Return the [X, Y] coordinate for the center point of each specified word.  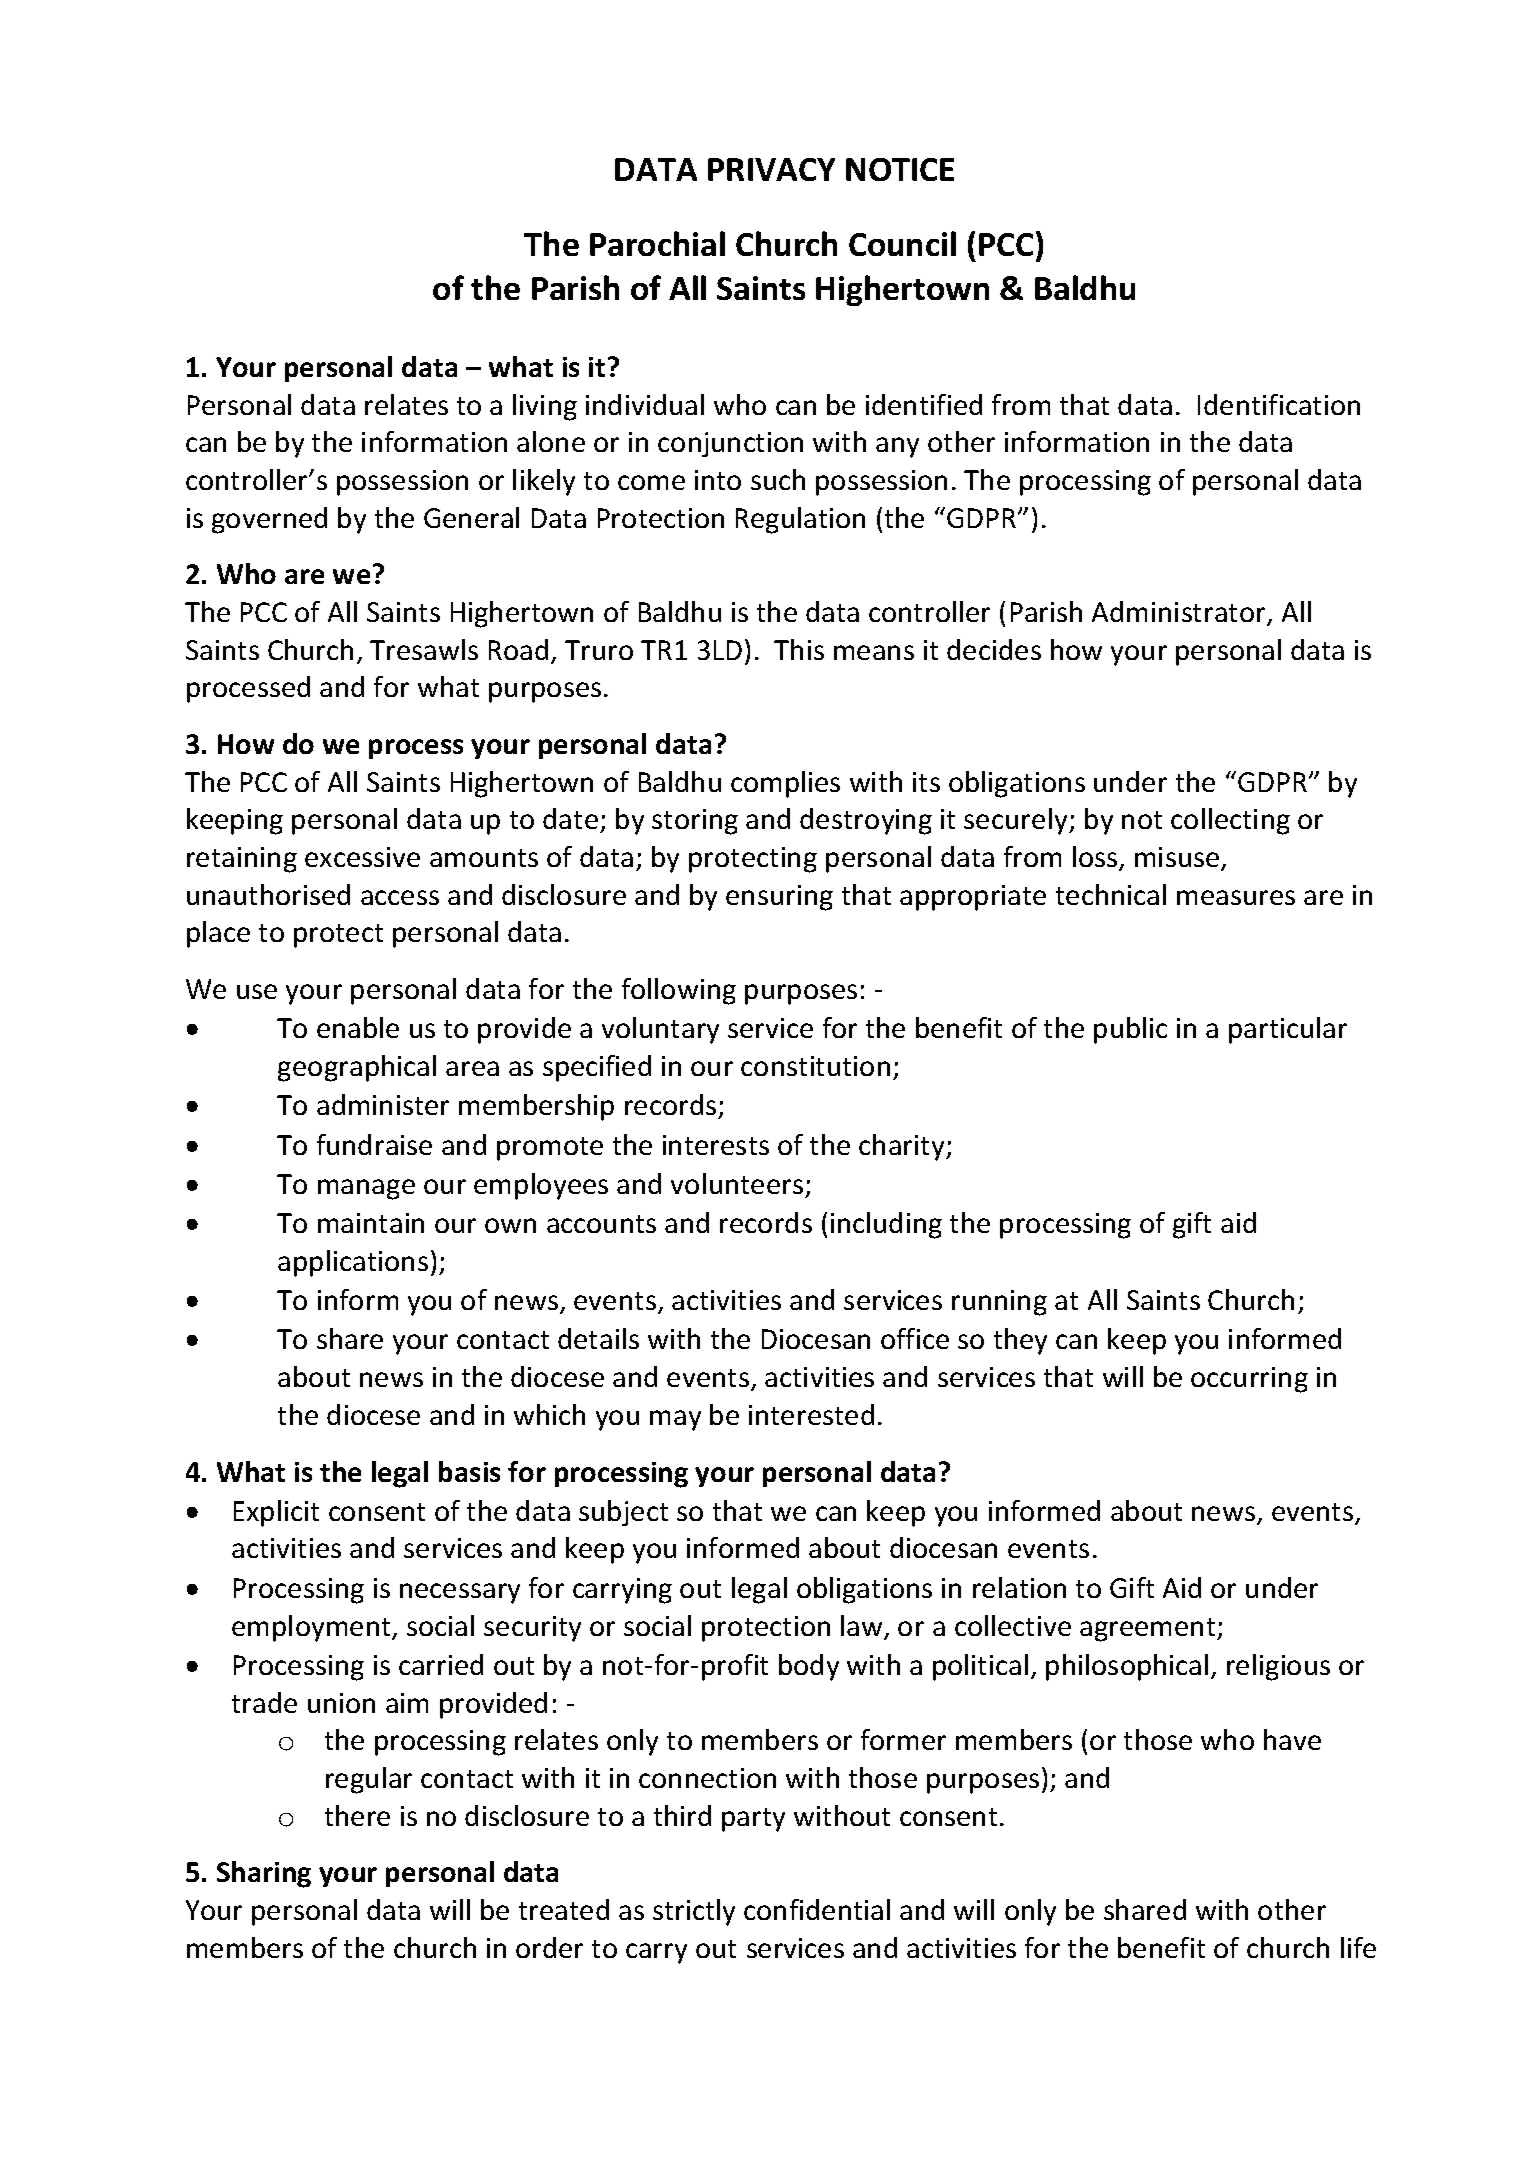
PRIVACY [771, 169]
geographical [357, 1068]
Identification [1279, 404]
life [1358, 1947]
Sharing [264, 1874]
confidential [817, 1909]
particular [1288, 1030]
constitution [815, 1066]
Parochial [657, 243]
